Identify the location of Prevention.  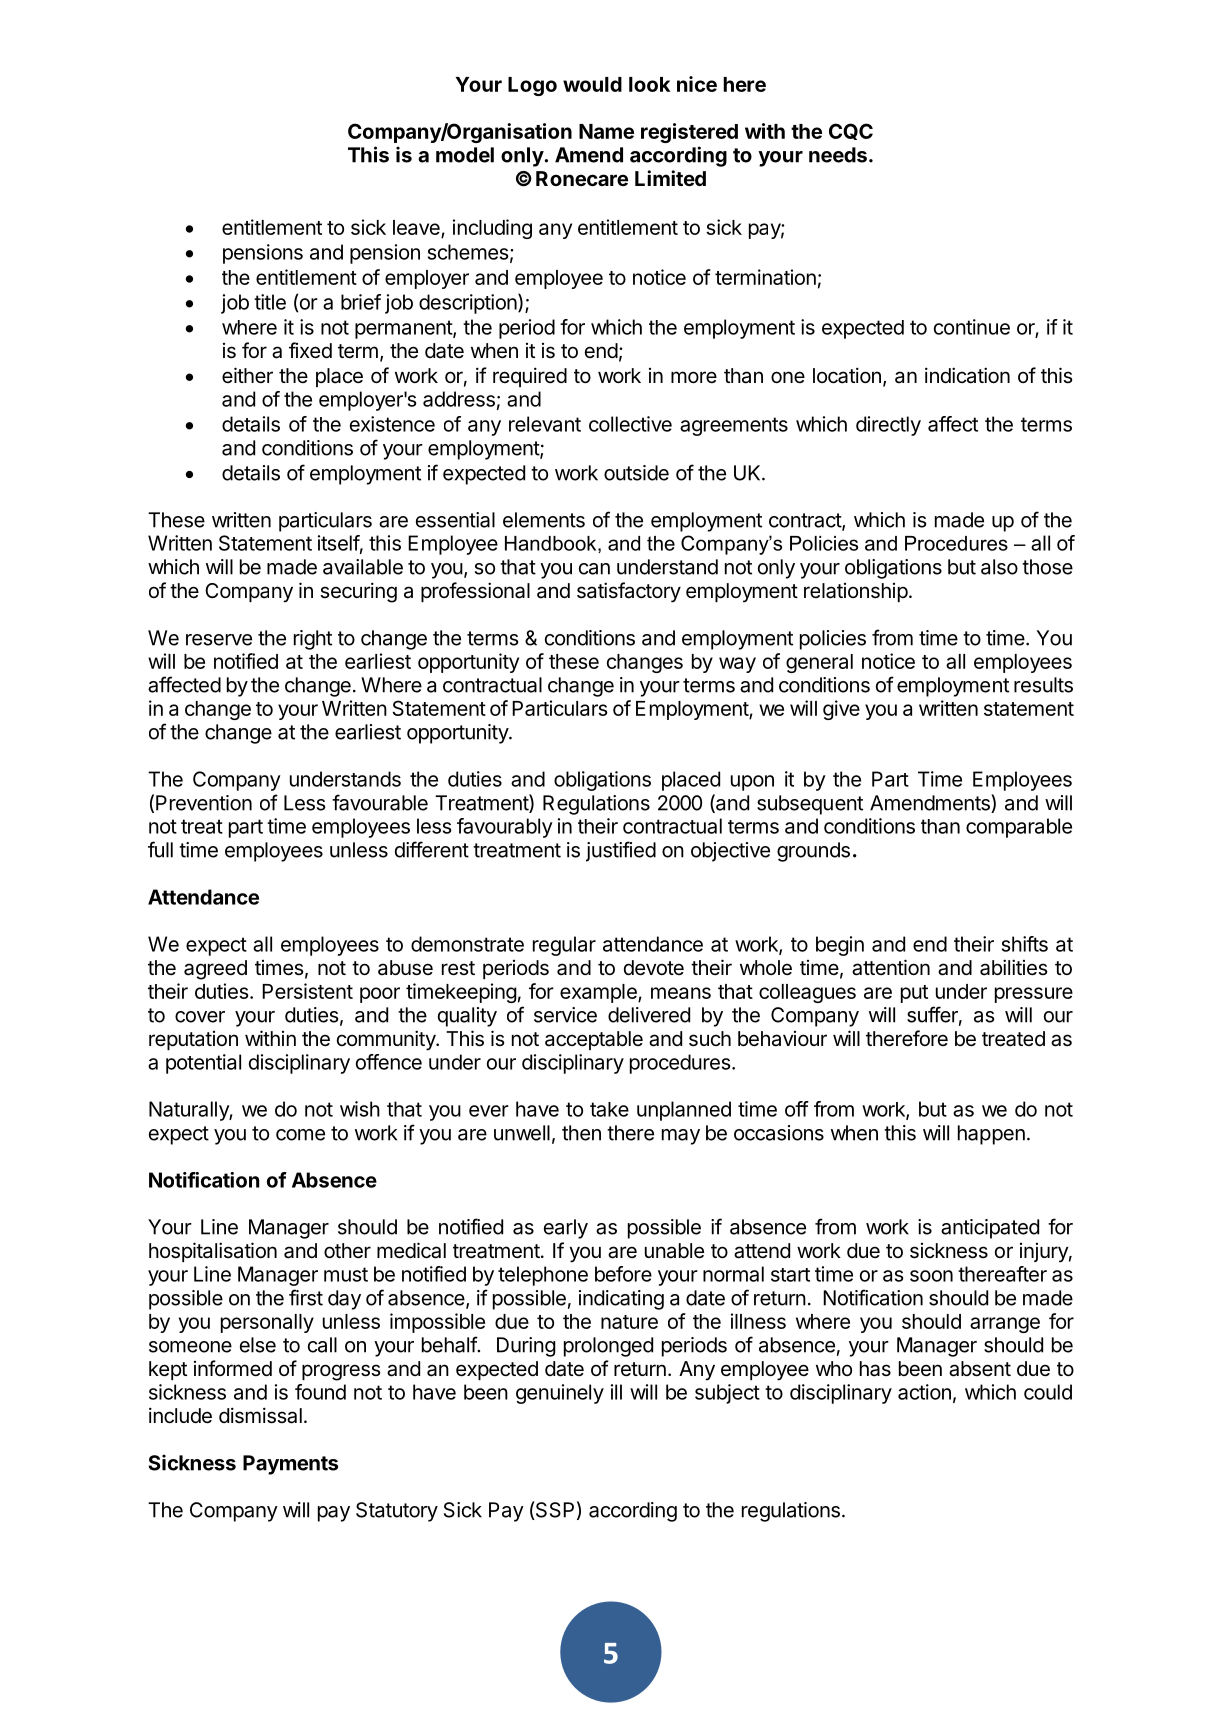
(204, 803).
